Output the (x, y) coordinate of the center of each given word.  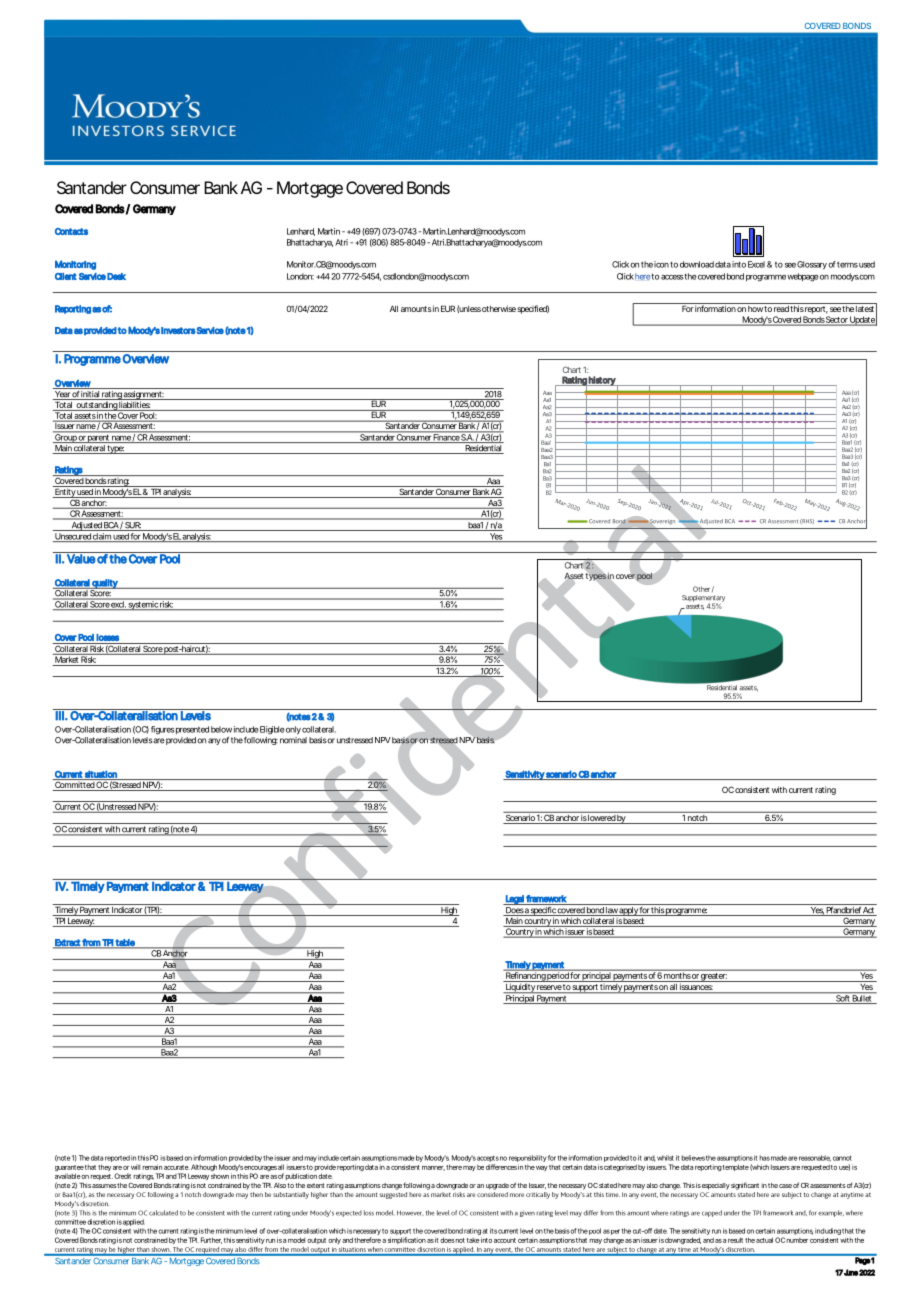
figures (163, 730)
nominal (293, 740)
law (611, 911)
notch (697, 816)
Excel (756, 264)
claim (101, 537)
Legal (514, 900)
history (602, 381)
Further (211, 1240)
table (125, 943)
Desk (116, 276)
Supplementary (703, 599)
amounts (416, 309)
